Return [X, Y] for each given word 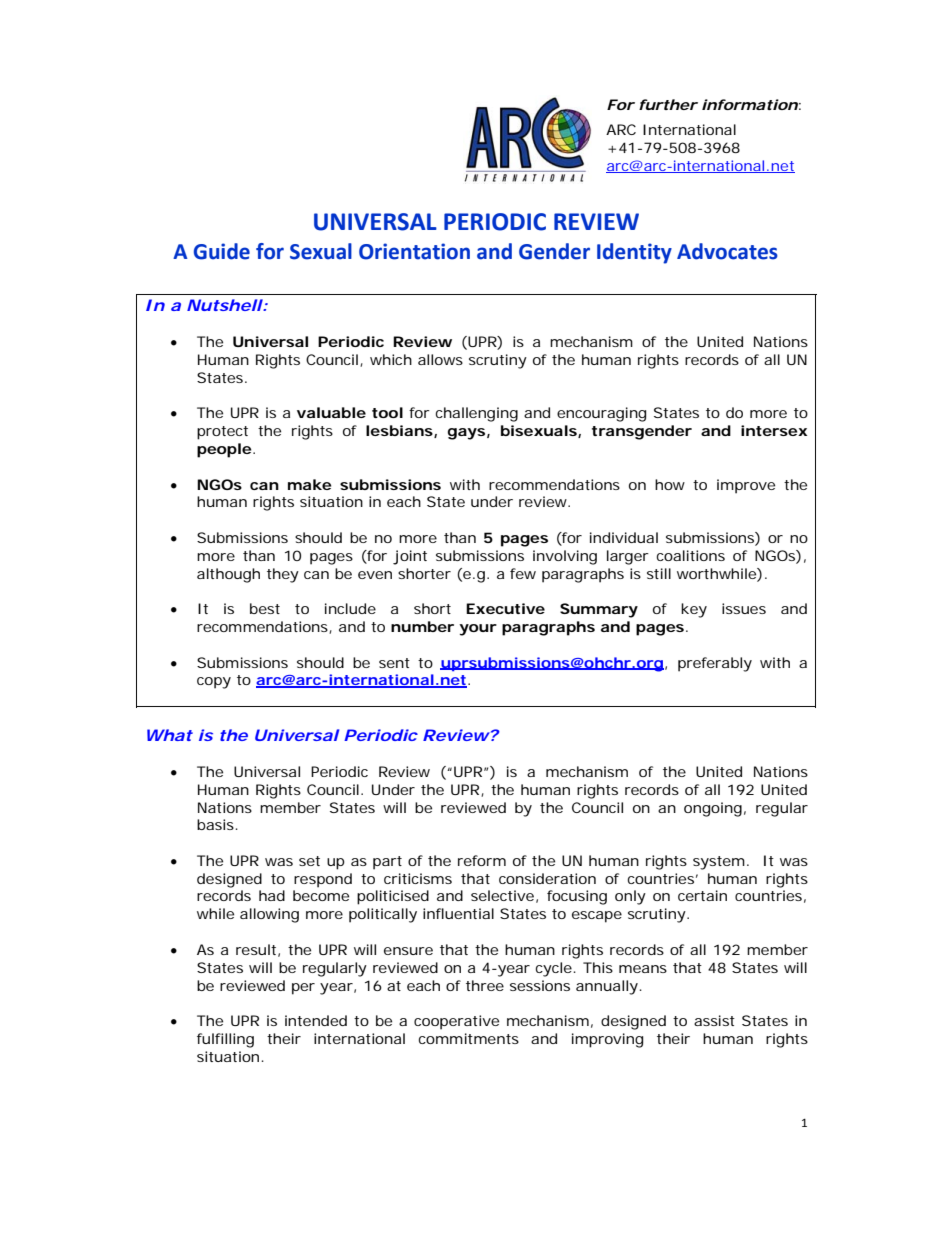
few [523, 573]
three [485, 985]
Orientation [414, 251]
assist [714, 1020]
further [668, 104]
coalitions [691, 555]
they [283, 575]
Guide [222, 251]
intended [316, 1020]
